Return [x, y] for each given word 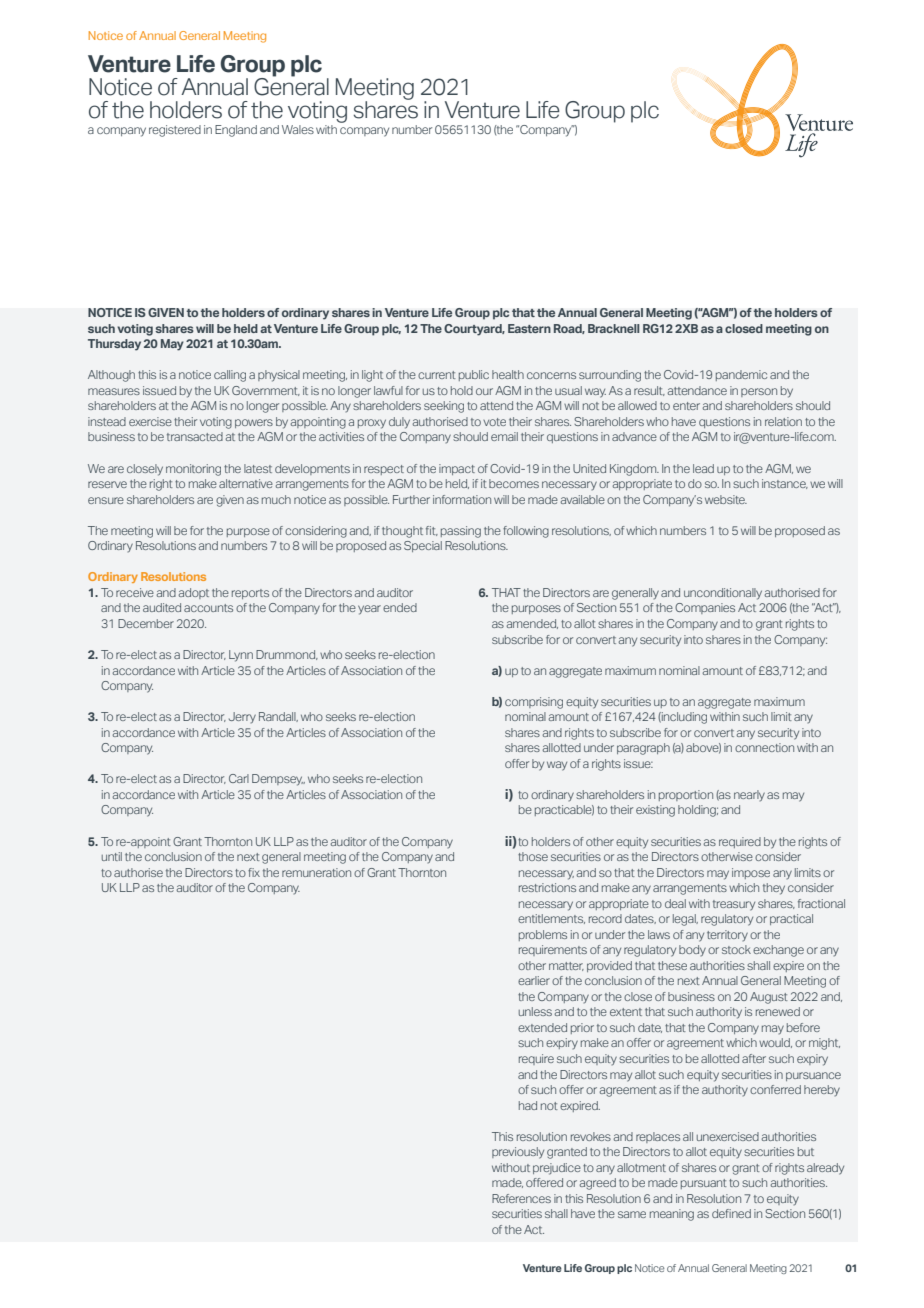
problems [543, 935]
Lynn [241, 656]
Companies [705, 608]
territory [727, 936]
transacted [195, 436]
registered [175, 131]
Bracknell [614, 328]
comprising [534, 703]
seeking [444, 407]
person [759, 392]
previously [518, 1153]
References [521, 1198]
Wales [298, 129]
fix [254, 872]
